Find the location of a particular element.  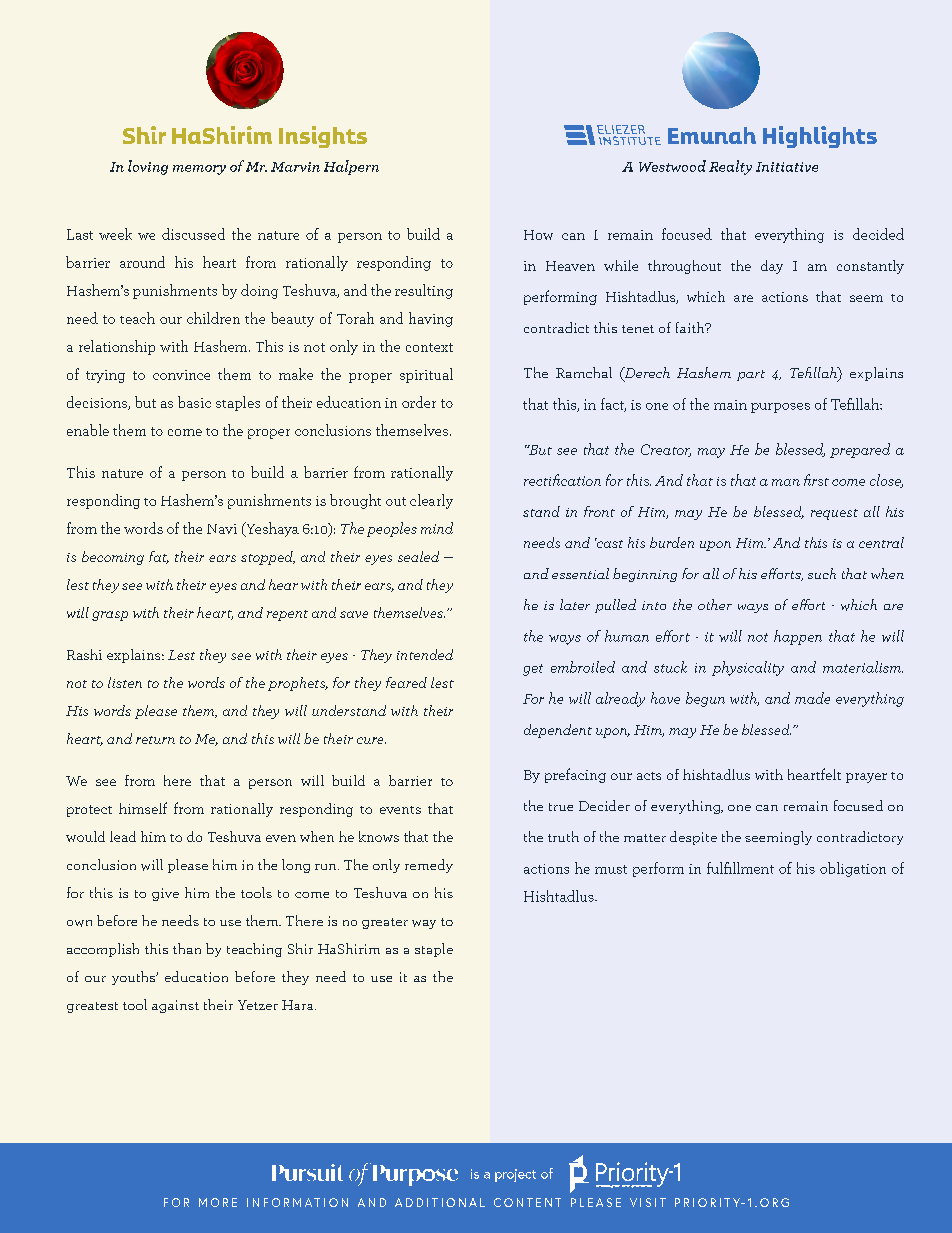

Initiative is located at coordinates (787, 167).
